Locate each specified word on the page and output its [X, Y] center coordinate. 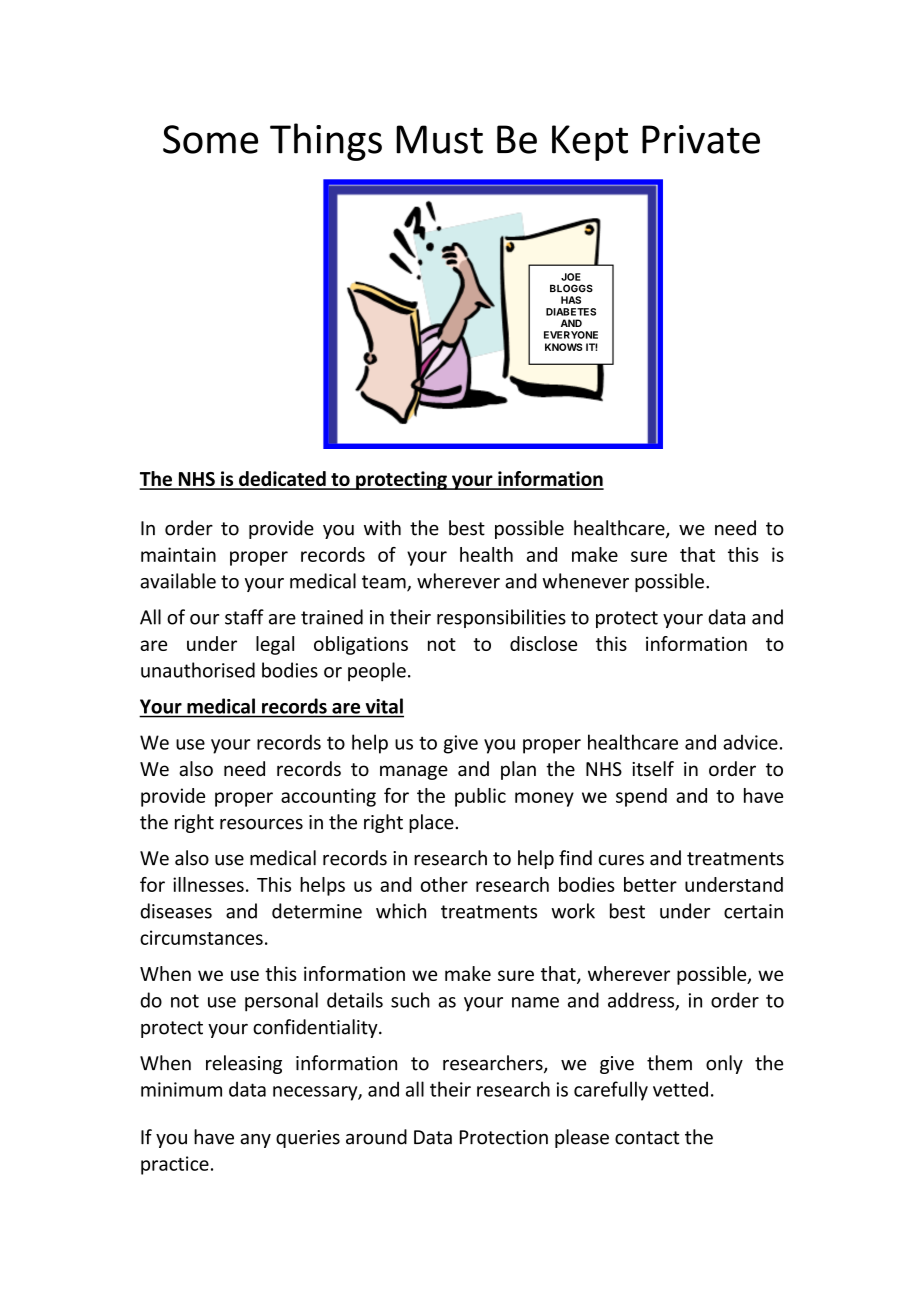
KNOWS [564, 347]
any [255, 1141]
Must [439, 139]
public [480, 797]
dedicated [282, 480]
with [382, 528]
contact [647, 1138]
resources [261, 824]
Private [701, 139]
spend [641, 797]
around [376, 1137]
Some [210, 139]
